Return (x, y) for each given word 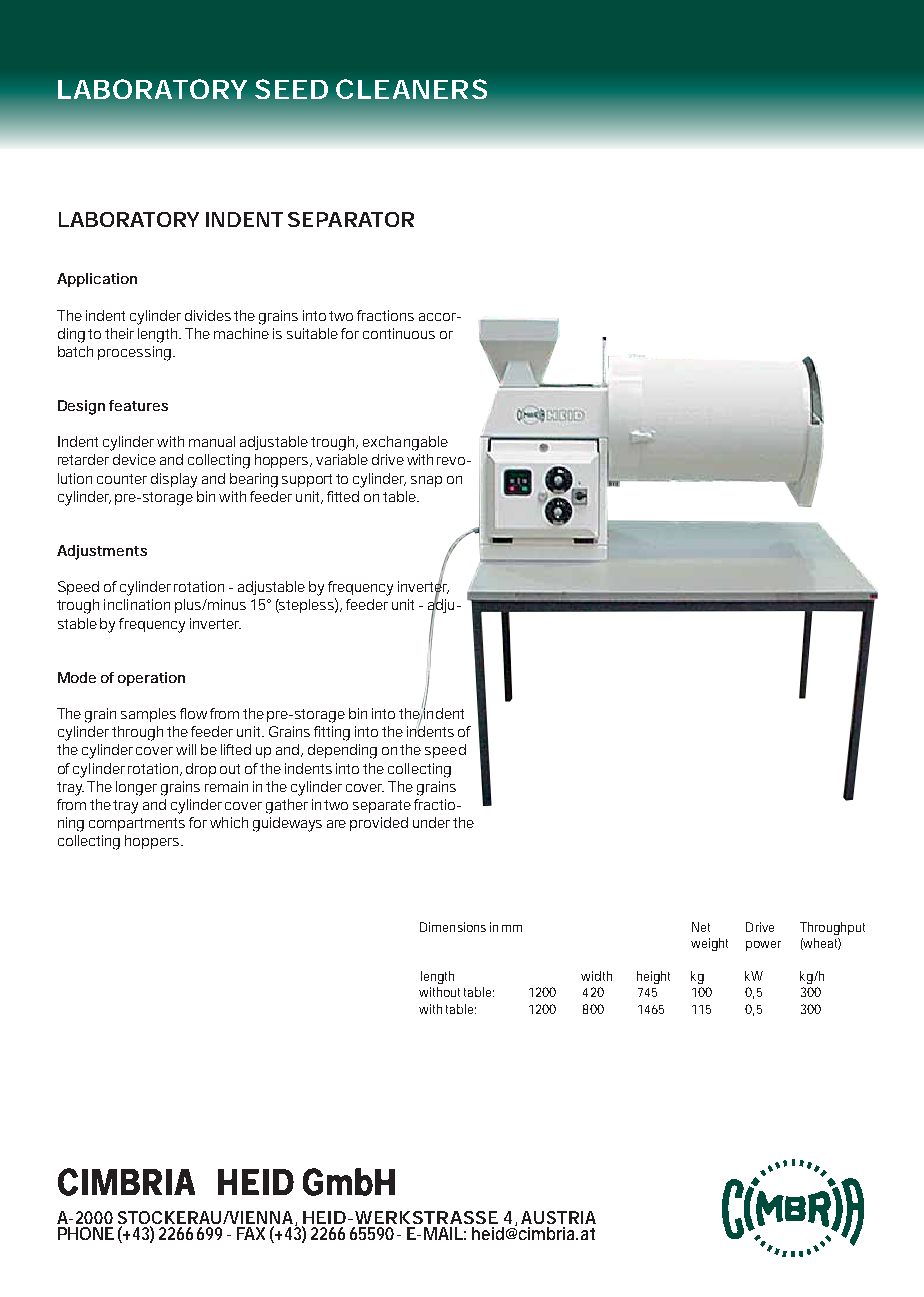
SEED (291, 89)
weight (709, 944)
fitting (332, 733)
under (431, 822)
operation (151, 679)
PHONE (86, 1233)
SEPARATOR (351, 219)
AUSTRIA (558, 1217)
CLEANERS (411, 89)
